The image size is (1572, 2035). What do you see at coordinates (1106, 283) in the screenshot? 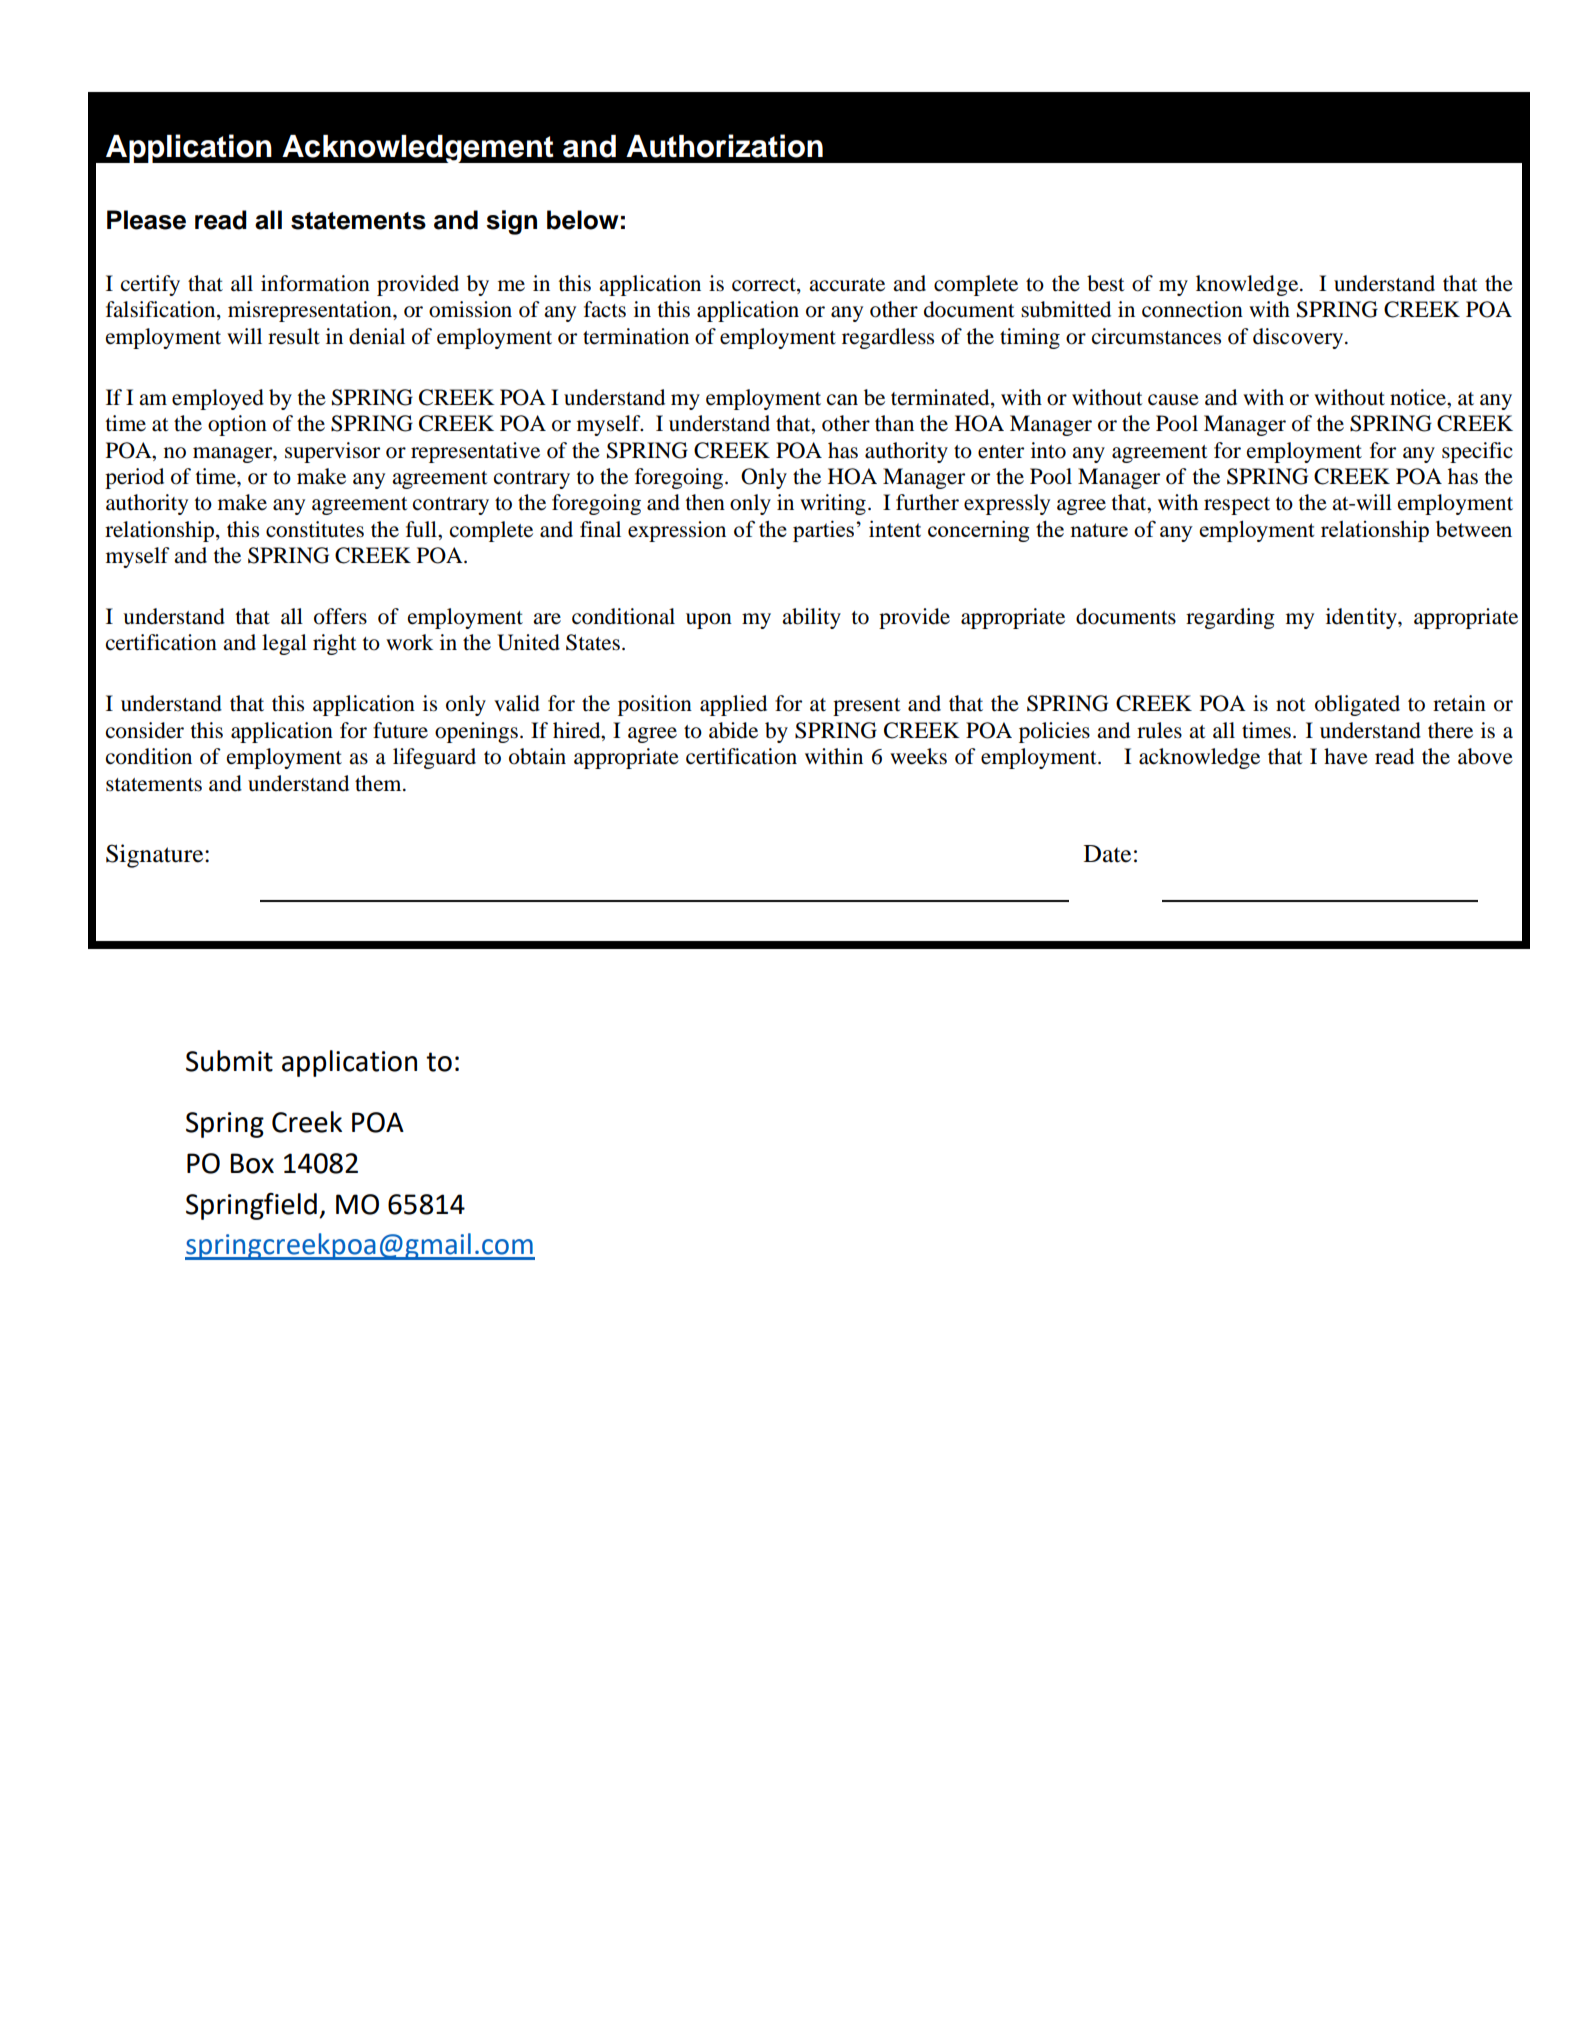
I see `best` at bounding box center [1106, 283].
